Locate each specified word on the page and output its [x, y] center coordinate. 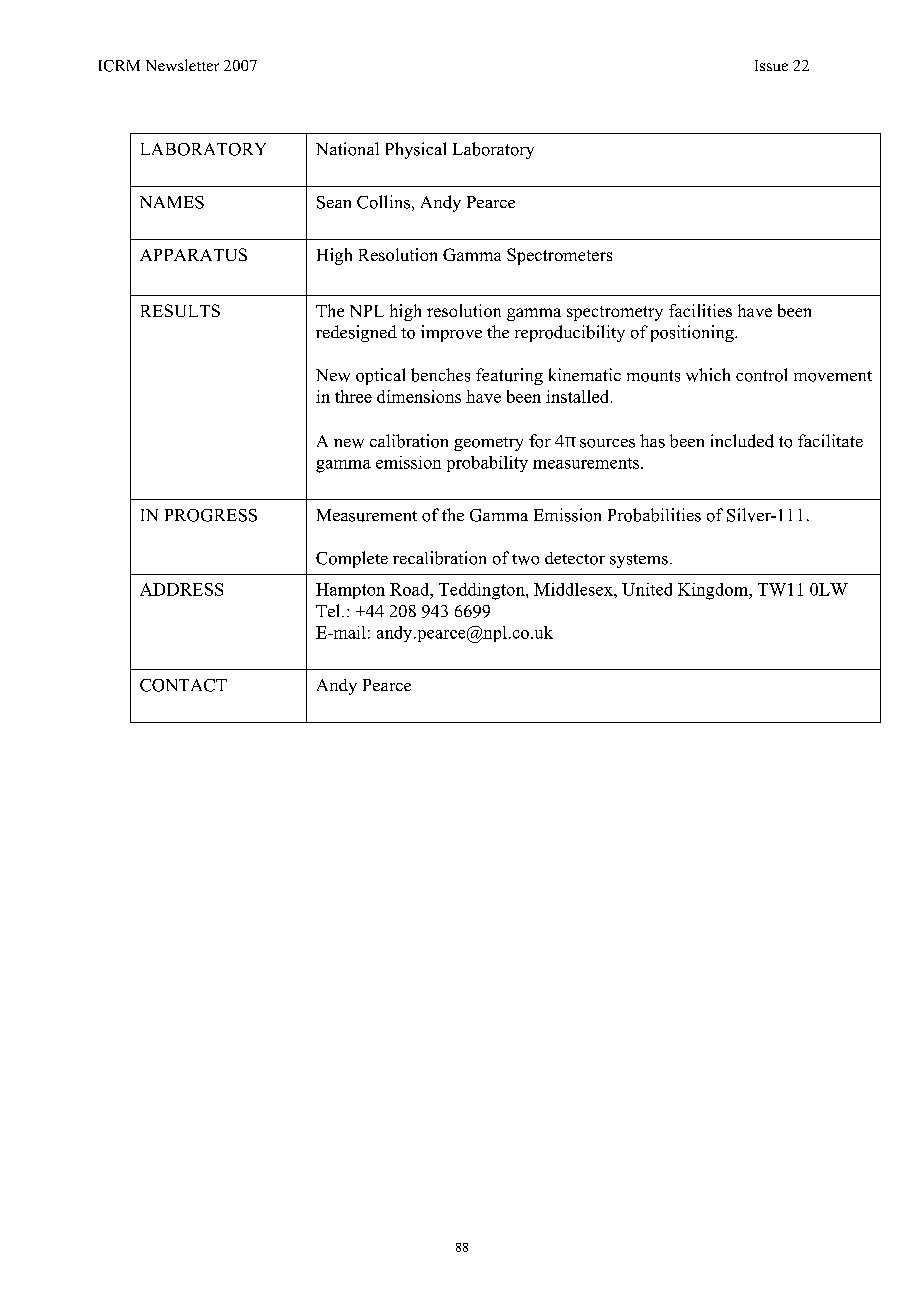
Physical [416, 150]
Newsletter [182, 65]
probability [487, 464]
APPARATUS [193, 254]
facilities [700, 310]
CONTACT [183, 685]
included [742, 441]
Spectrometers [559, 256]
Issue [771, 65]
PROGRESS [211, 515]
